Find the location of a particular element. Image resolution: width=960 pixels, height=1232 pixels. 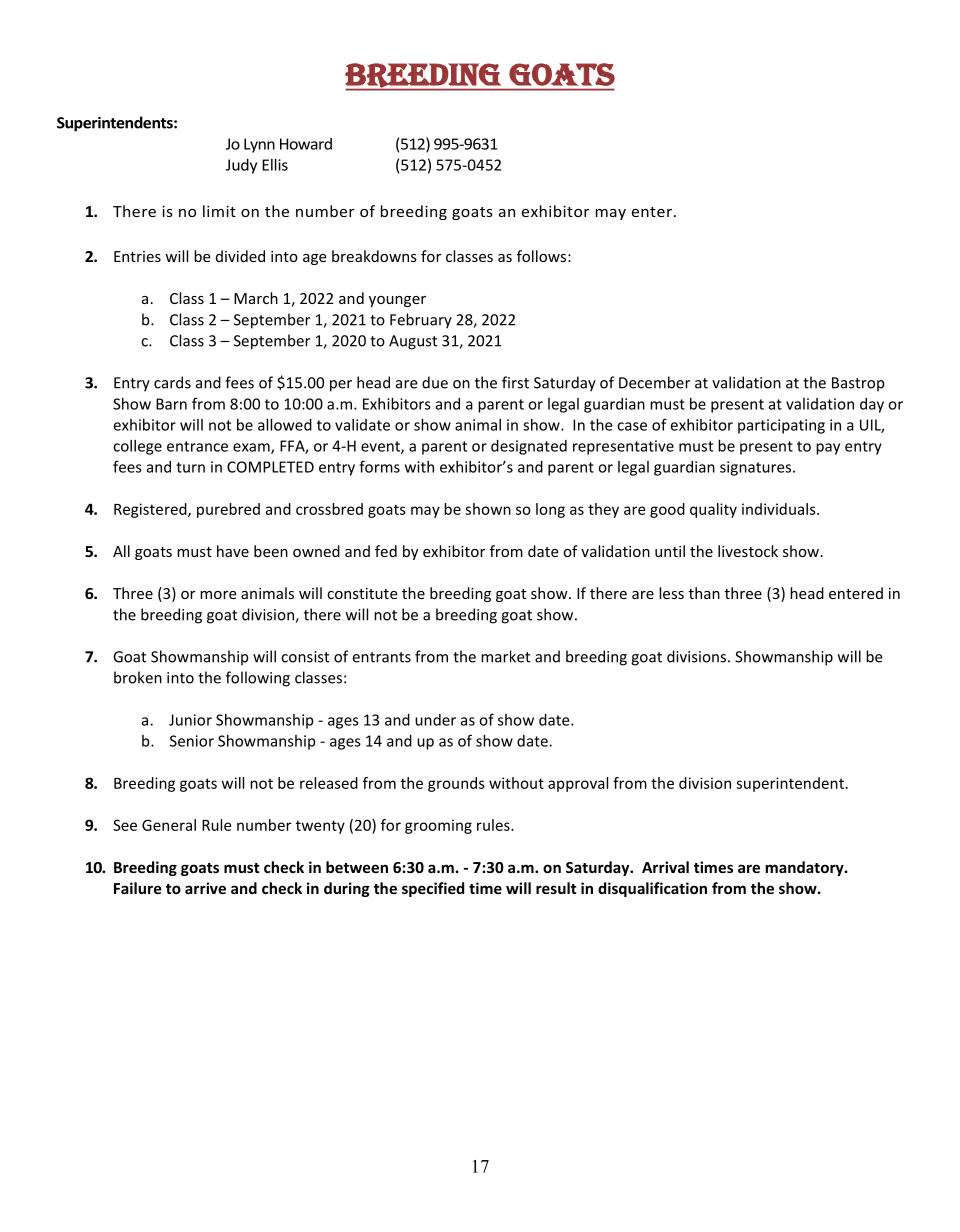

Judy is located at coordinates (241, 166).
